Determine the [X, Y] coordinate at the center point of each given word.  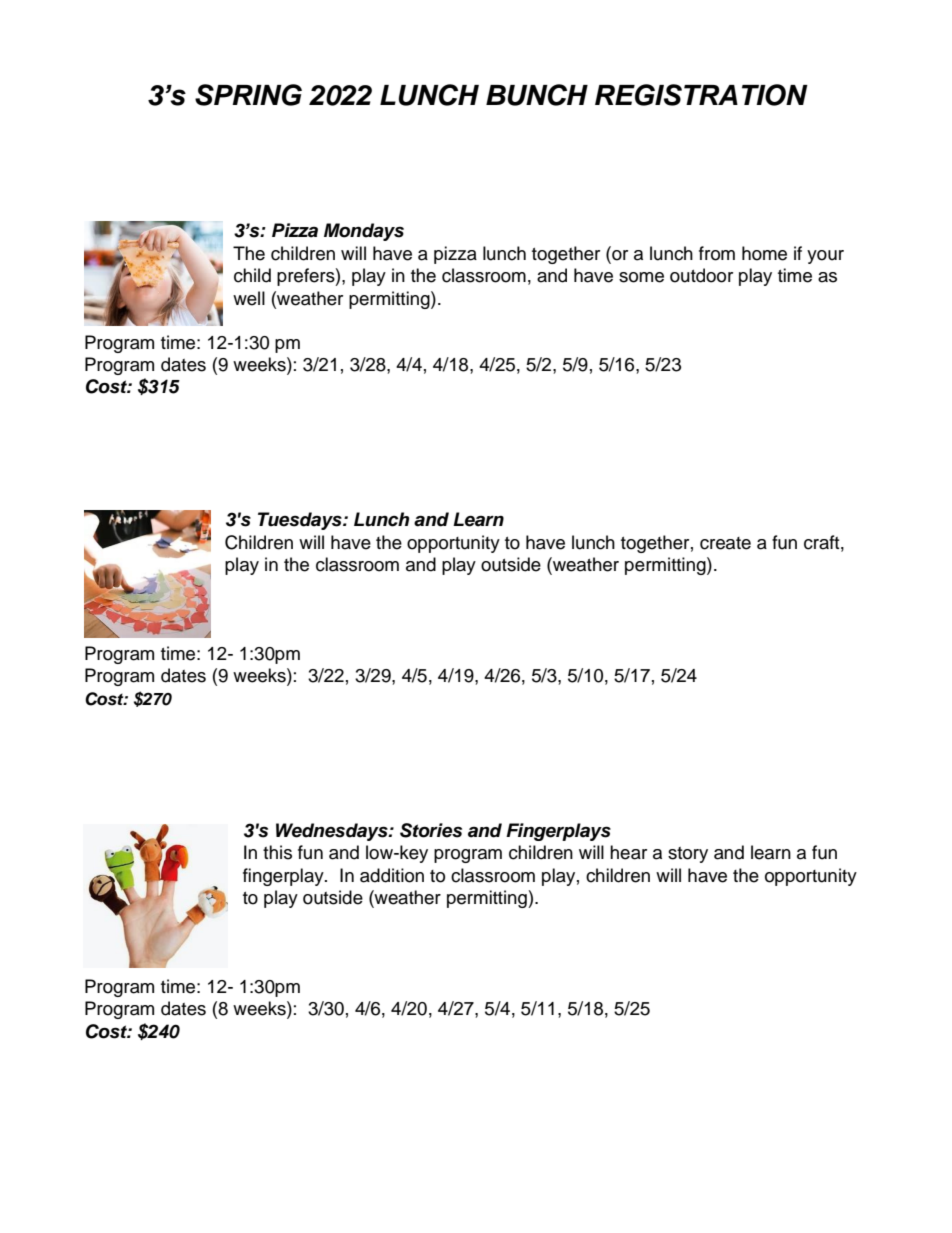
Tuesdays [301, 521]
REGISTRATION [701, 95]
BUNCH [537, 95]
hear [628, 852]
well [249, 298]
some [641, 277]
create [725, 543]
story [688, 855]
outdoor [701, 275]
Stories [431, 830]
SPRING [248, 95]
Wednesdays [333, 832]
